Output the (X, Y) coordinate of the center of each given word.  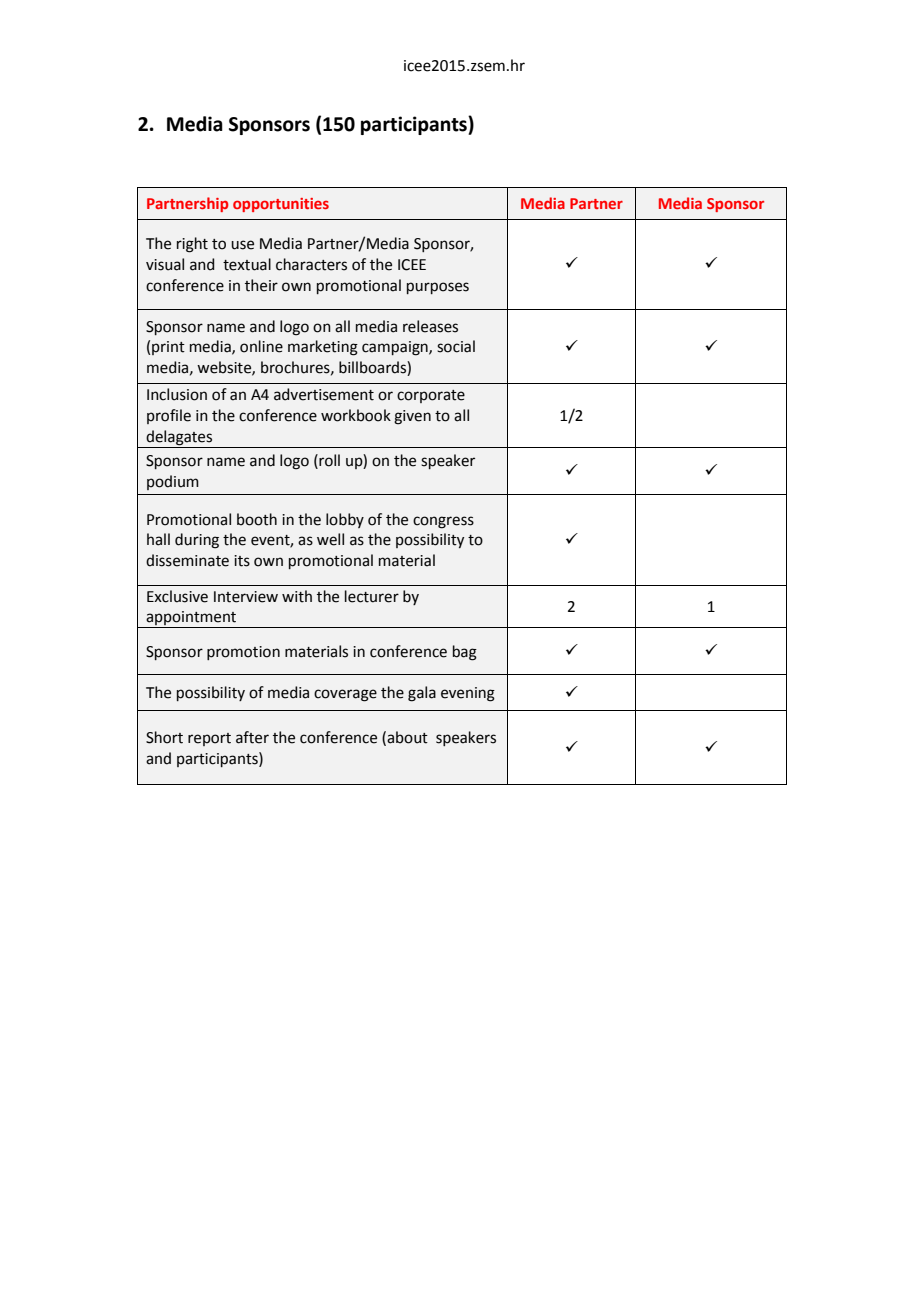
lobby (345, 520)
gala (422, 694)
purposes (438, 288)
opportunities (281, 205)
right (192, 245)
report (209, 739)
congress (443, 522)
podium (173, 482)
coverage (345, 695)
